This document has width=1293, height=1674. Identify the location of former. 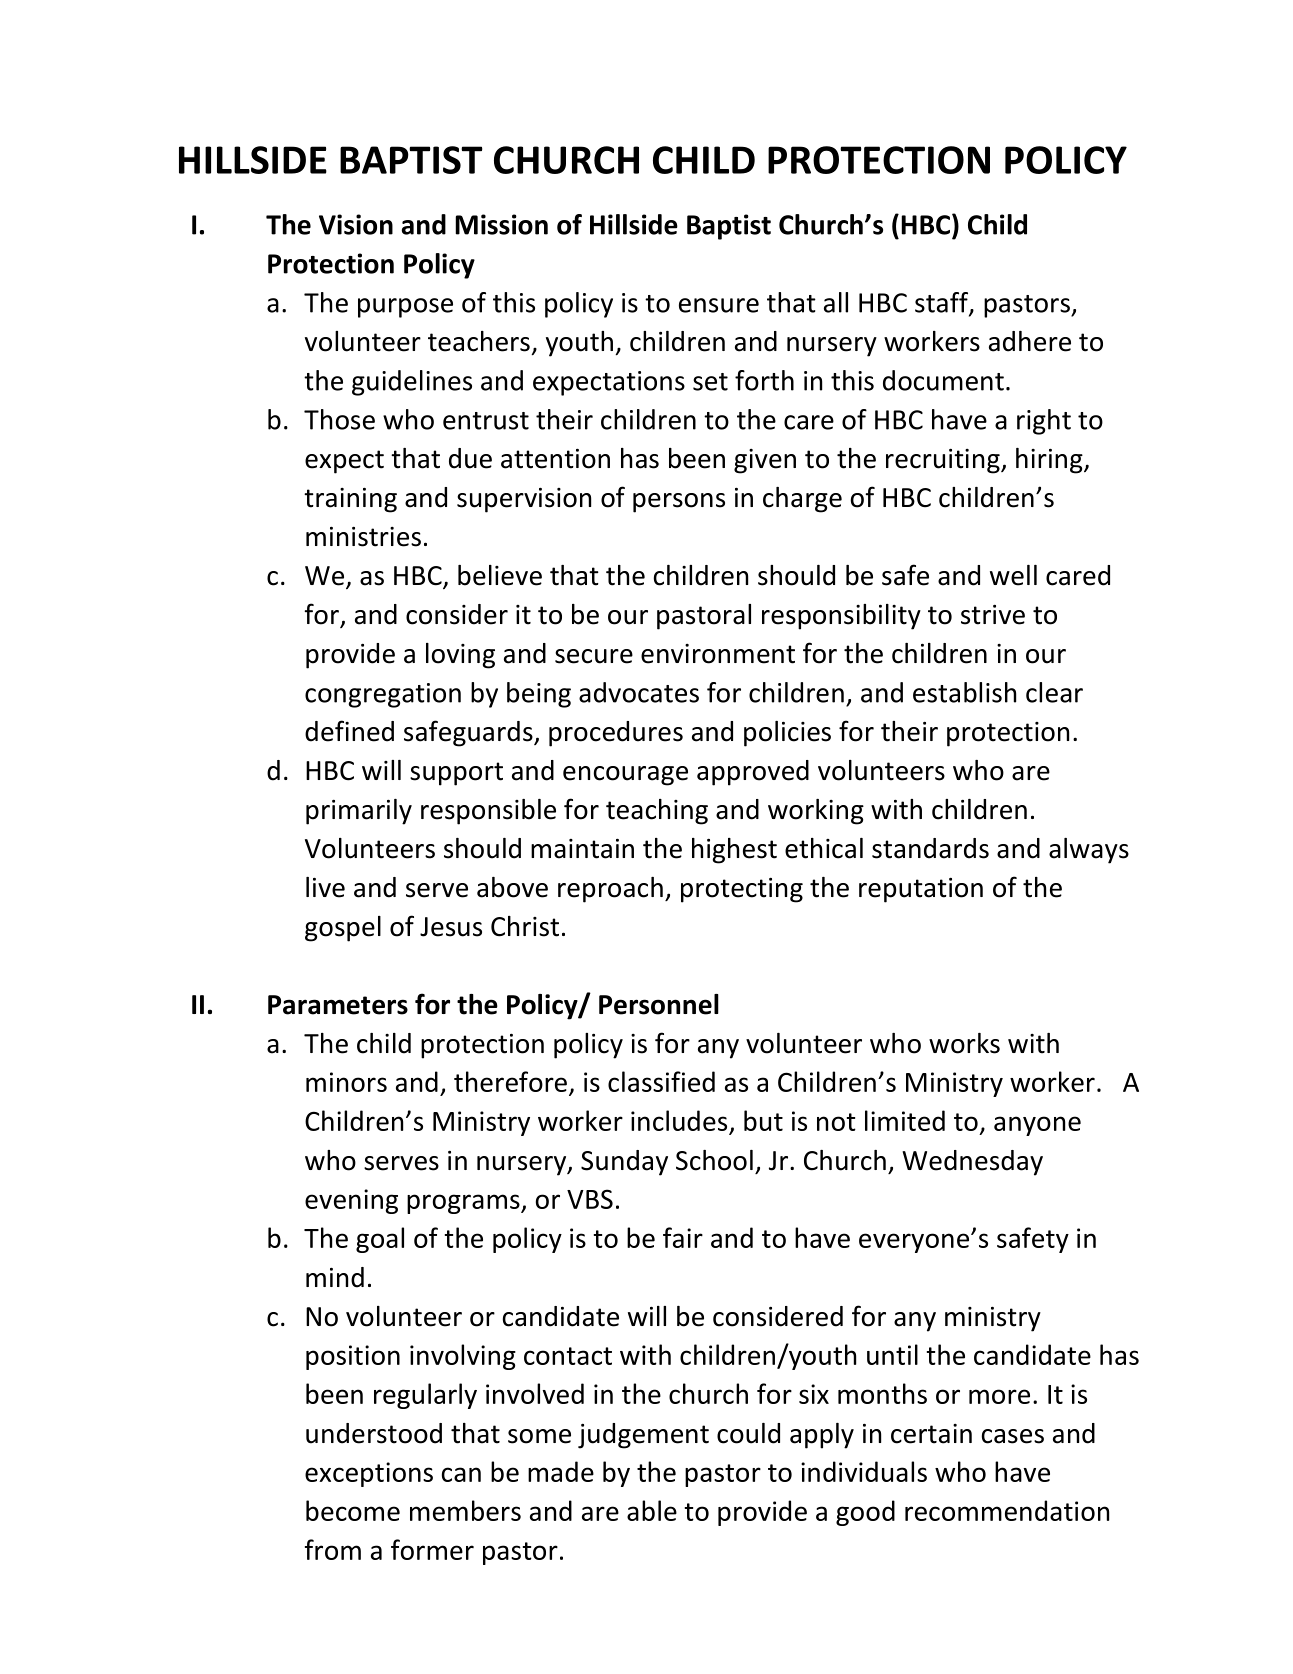
(432, 1549).
